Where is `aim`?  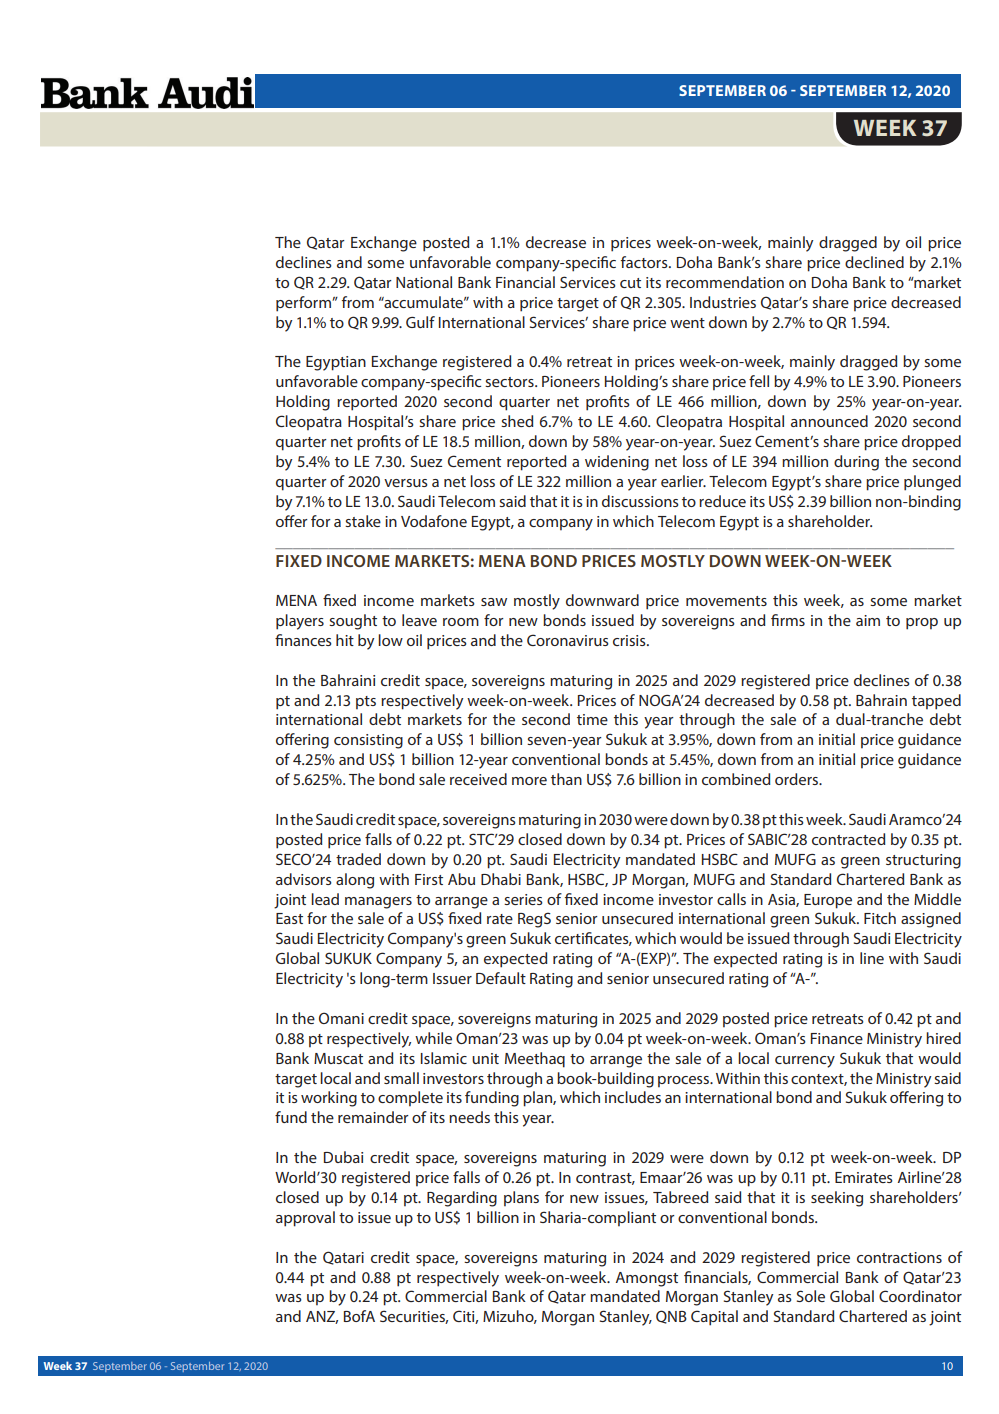 aim is located at coordinates (868, 620).
